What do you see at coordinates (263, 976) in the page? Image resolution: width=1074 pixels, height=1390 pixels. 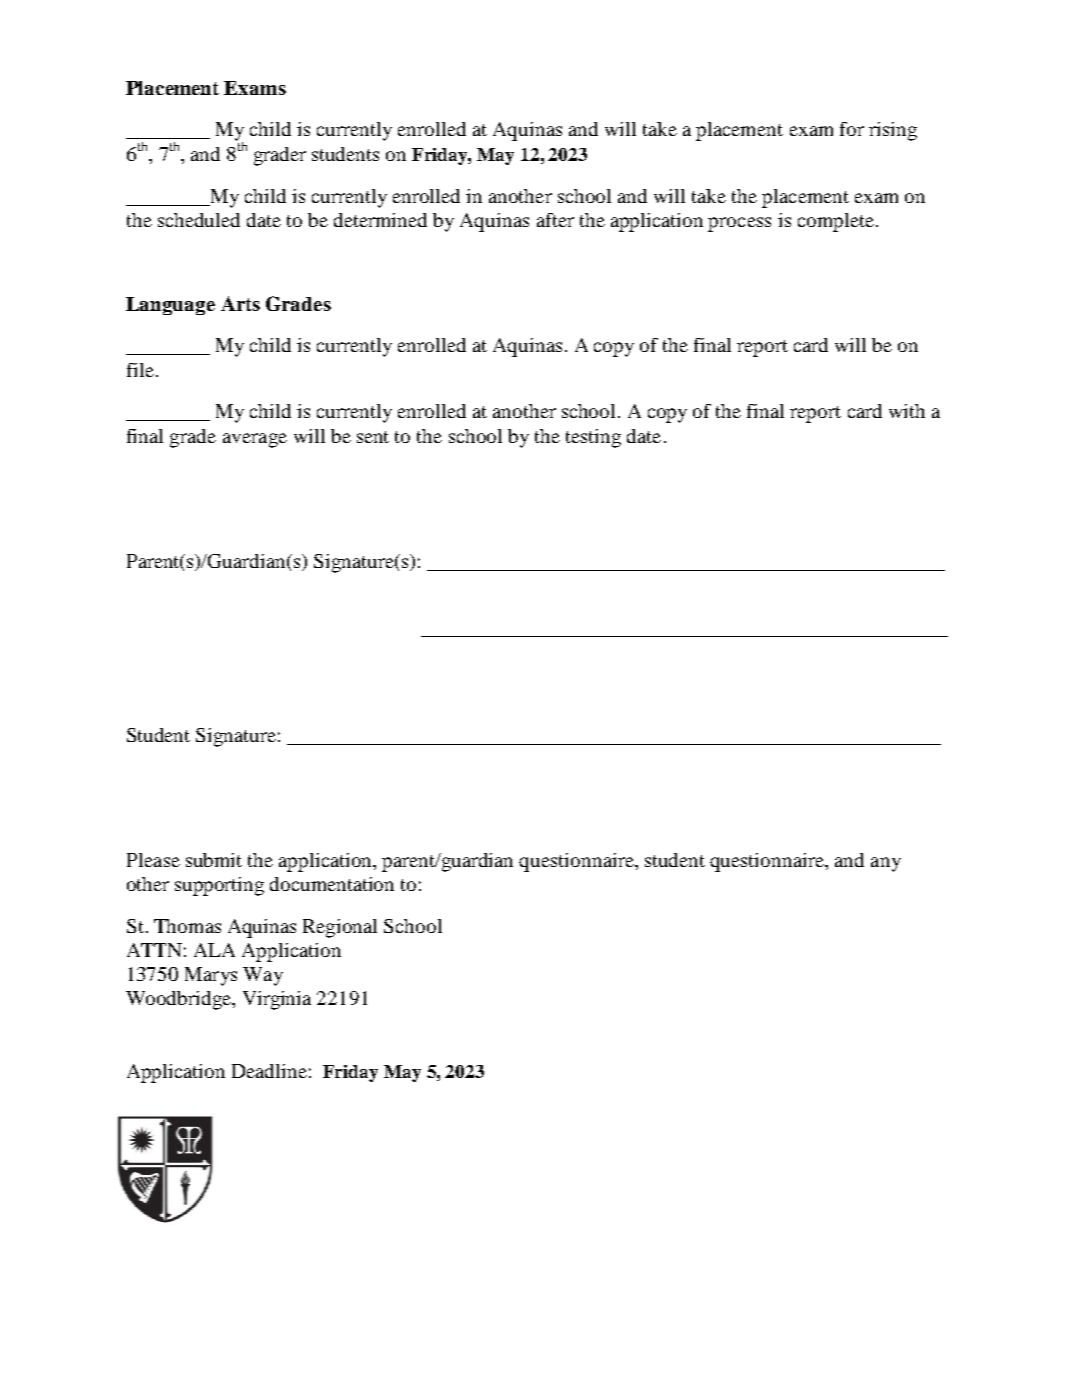 I see `Way` at bounding box center [263, 976].
